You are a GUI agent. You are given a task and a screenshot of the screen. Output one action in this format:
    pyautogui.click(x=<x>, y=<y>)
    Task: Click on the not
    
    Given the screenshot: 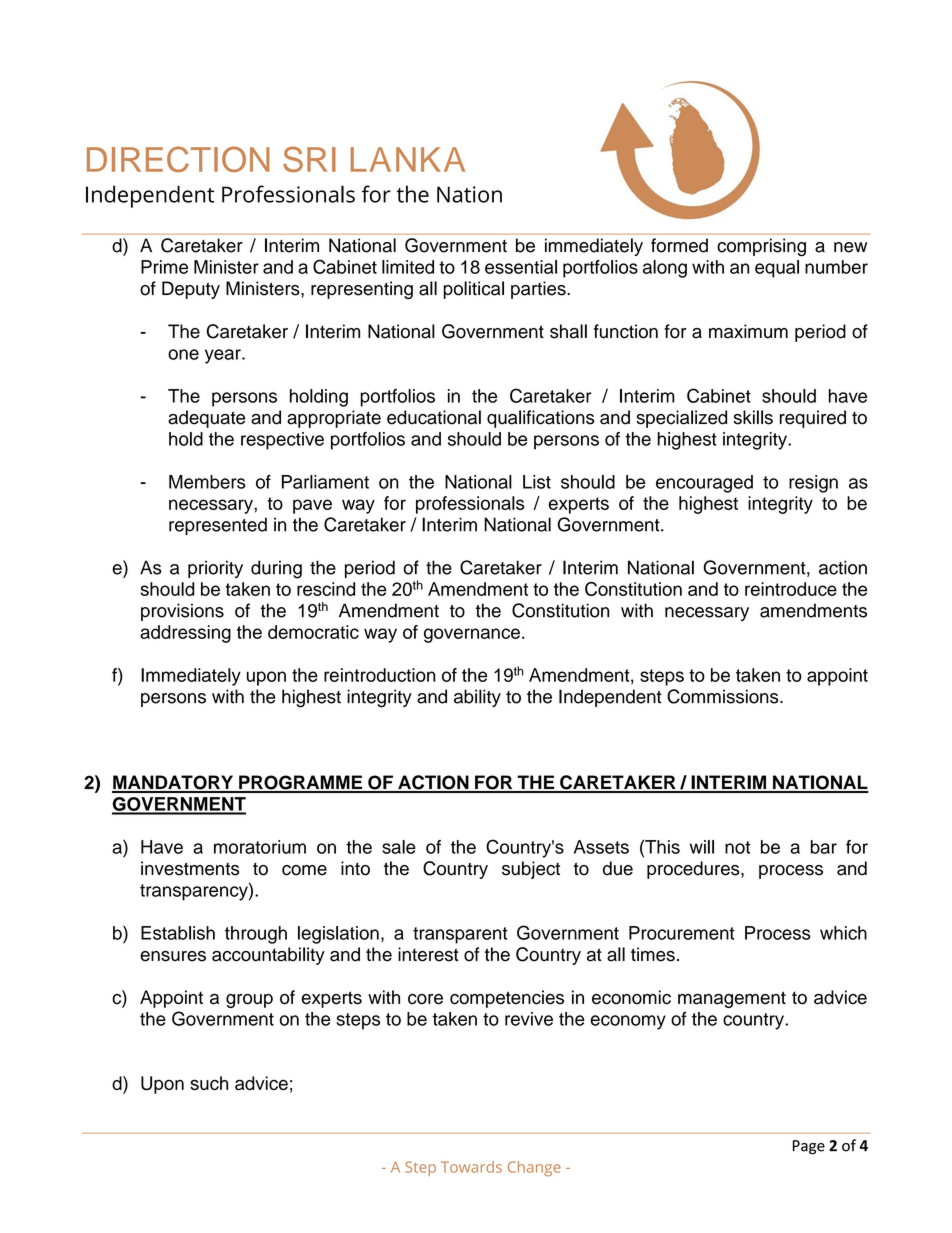 What is the action you would take?
    pyautogui.click(x=737, y=847)
